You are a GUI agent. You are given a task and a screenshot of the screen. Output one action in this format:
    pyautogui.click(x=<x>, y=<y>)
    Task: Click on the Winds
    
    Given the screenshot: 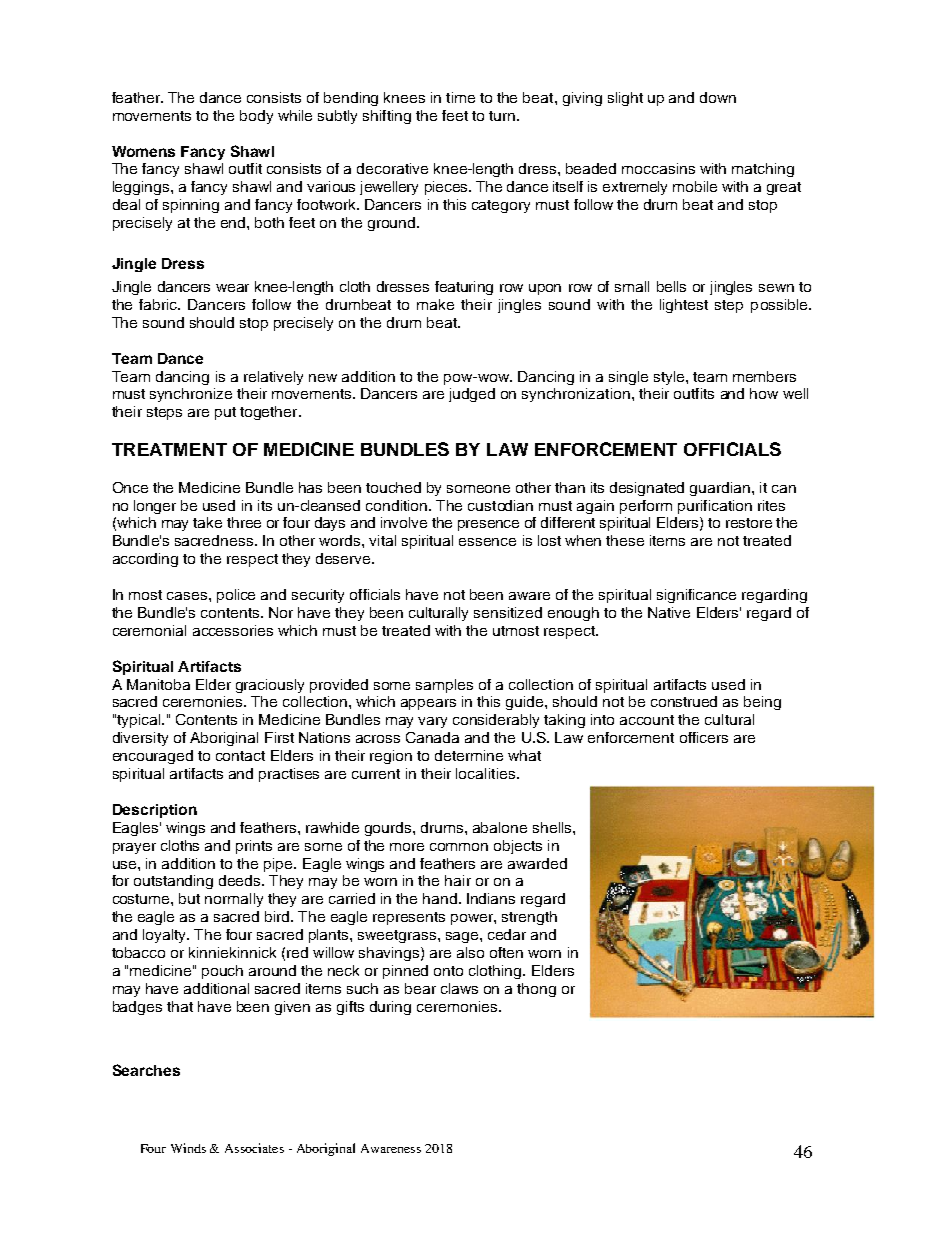 What is the action you would take?
    pyautogui.click(x=188, y=1148)
